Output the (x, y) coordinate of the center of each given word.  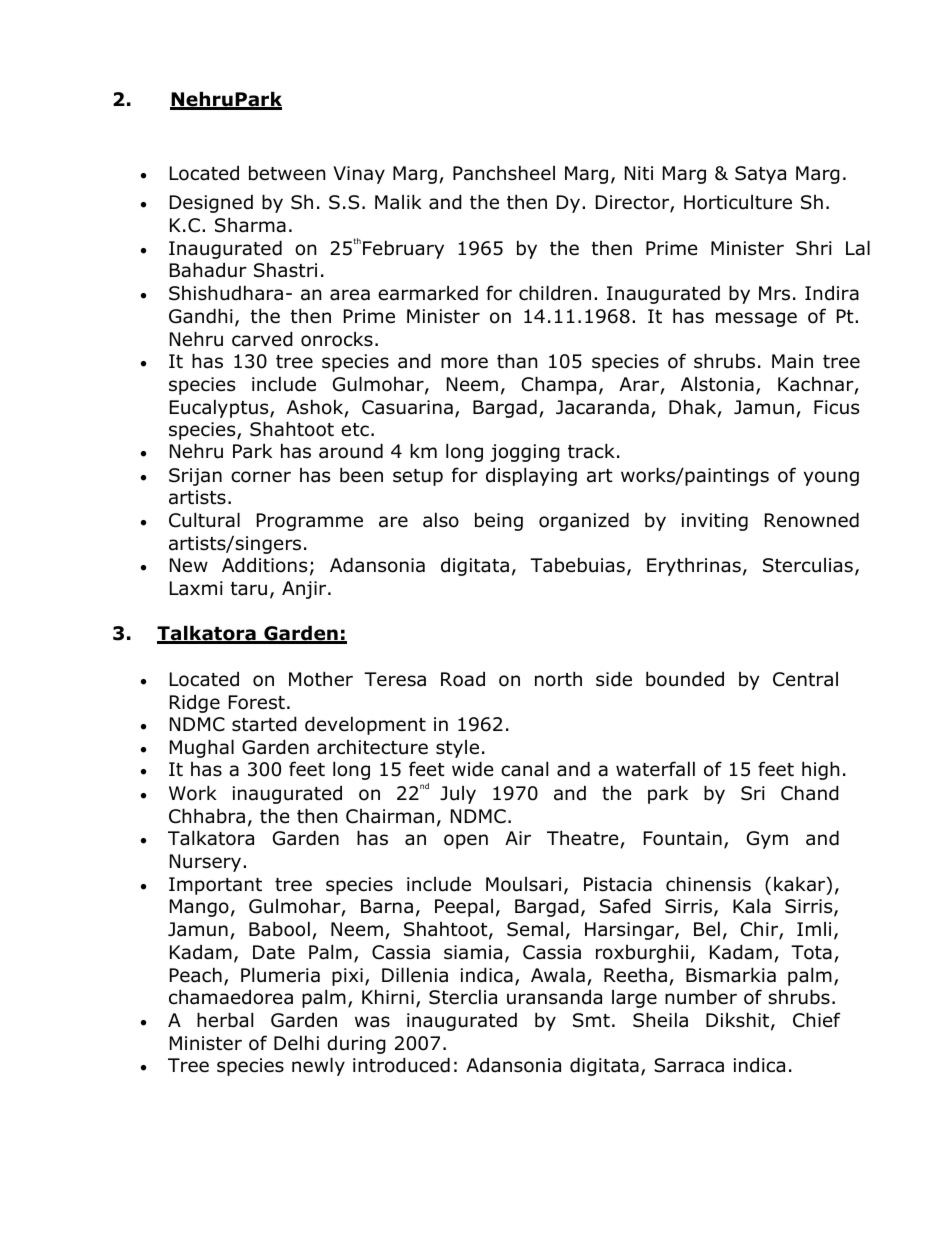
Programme (310, 522)
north (558, 679)
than (517, 361)
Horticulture (738, 202)
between (287, 173)
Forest (257, 702)
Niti (639, 173)
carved (262, 339)
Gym (767, 840)
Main (792, 361)
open (466, 841)
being (499, 521)
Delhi (296, 1043)
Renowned (812, 520)
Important (215, 886)
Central (805, 679)
